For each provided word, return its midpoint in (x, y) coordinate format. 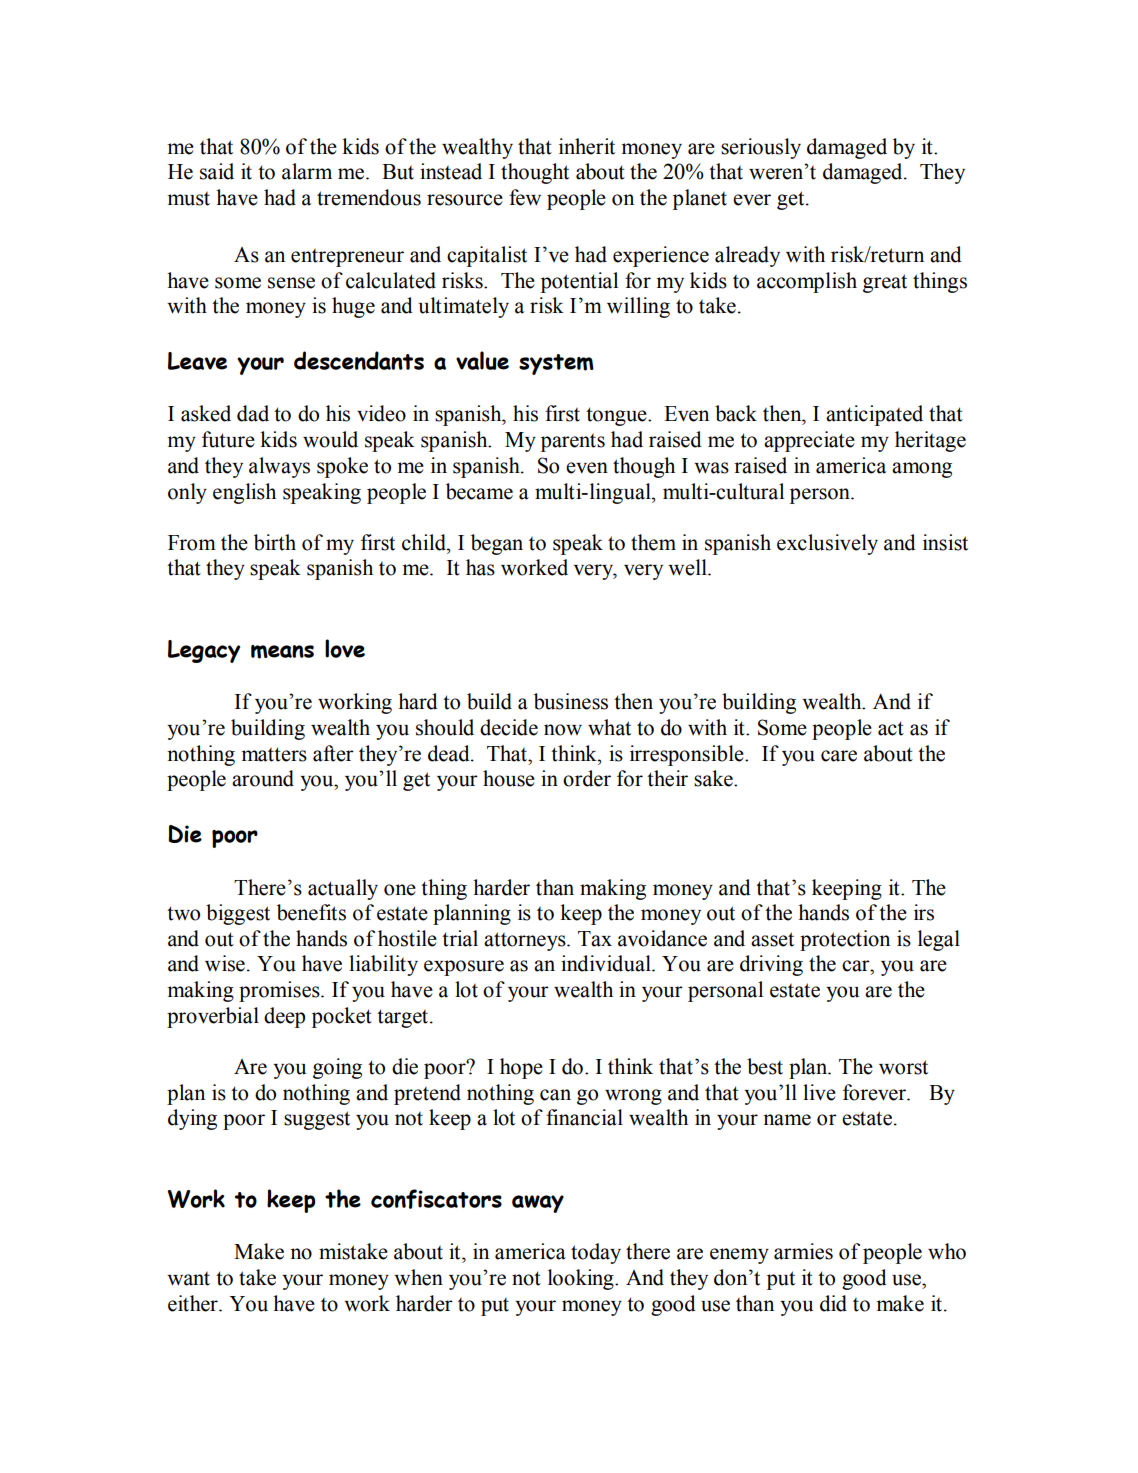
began (497, 544)
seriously (761, 148)
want (188, 1279)
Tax (595, 939)
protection (845, 940)
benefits (311, 912)
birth (275, 542)
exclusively (827, 544)
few (525, 197)
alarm (307, 171)
